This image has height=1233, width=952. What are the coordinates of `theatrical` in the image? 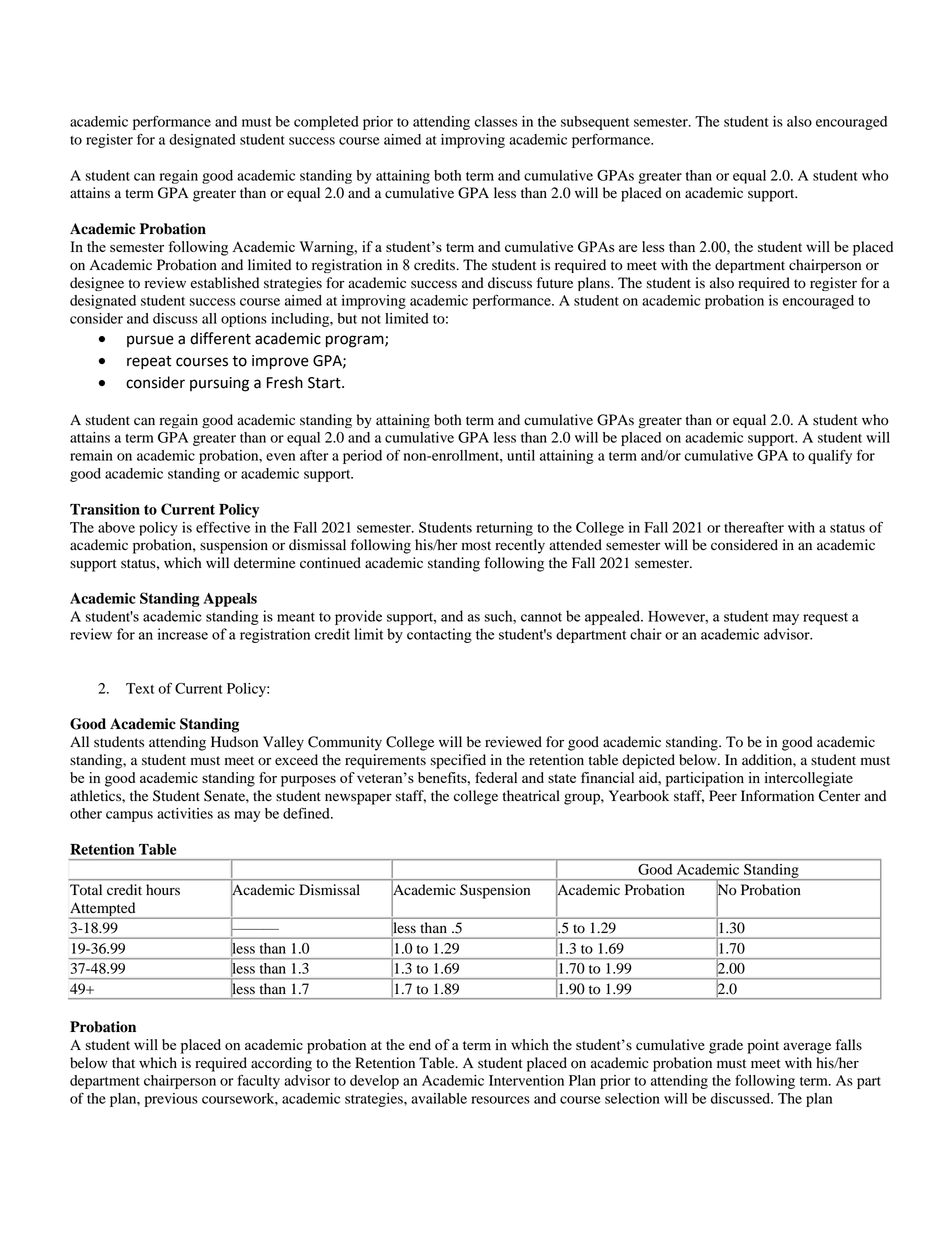 It's located at (531, 795).
